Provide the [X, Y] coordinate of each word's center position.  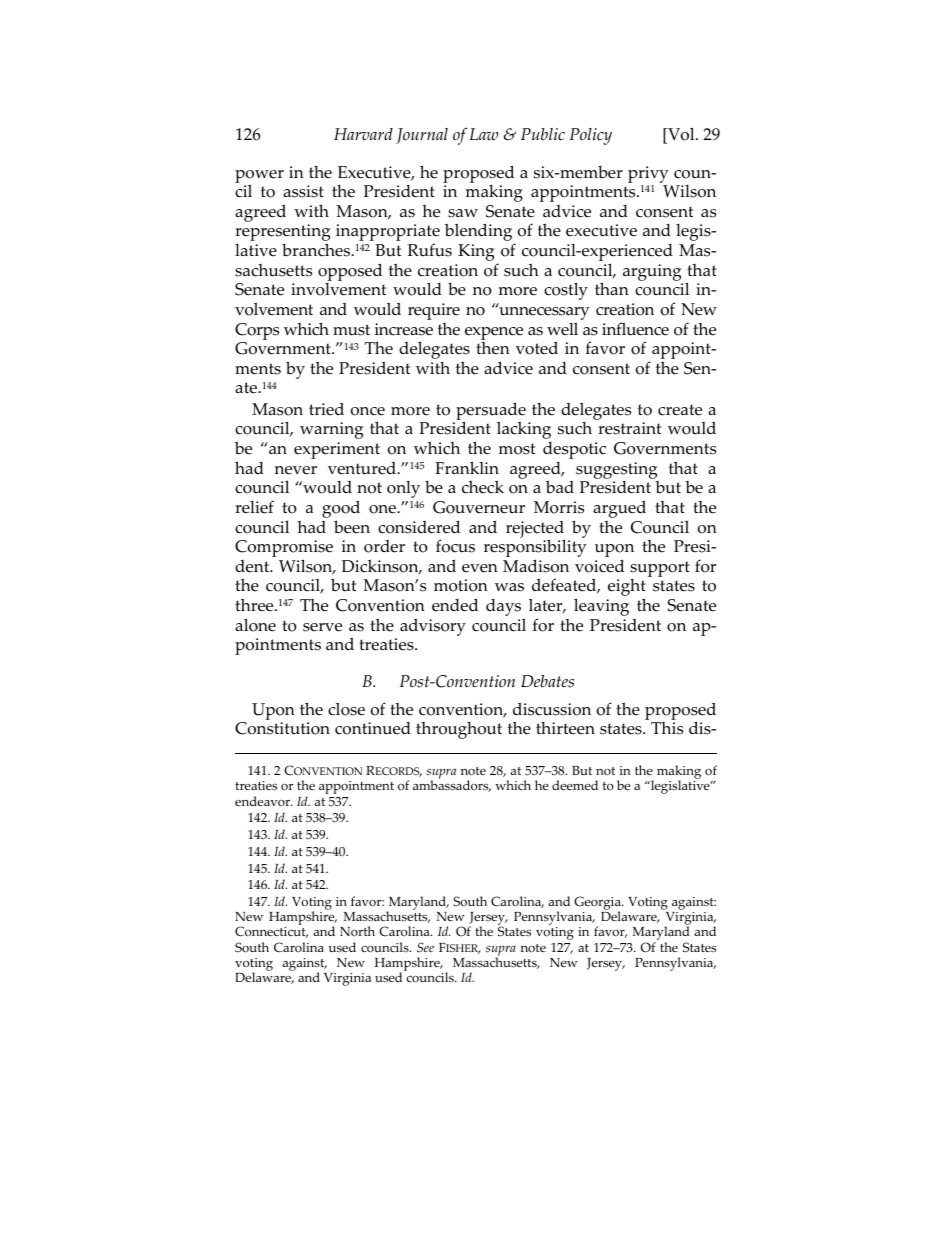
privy [648, 174]
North [357, 931]
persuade [491, 412]
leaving [601, 607]
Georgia [598, 904]
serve [322, 627]
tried [326, 409]
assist [303, 191]
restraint [629, 428]
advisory [433, 627]
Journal [422, 136]
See [425, 947]
